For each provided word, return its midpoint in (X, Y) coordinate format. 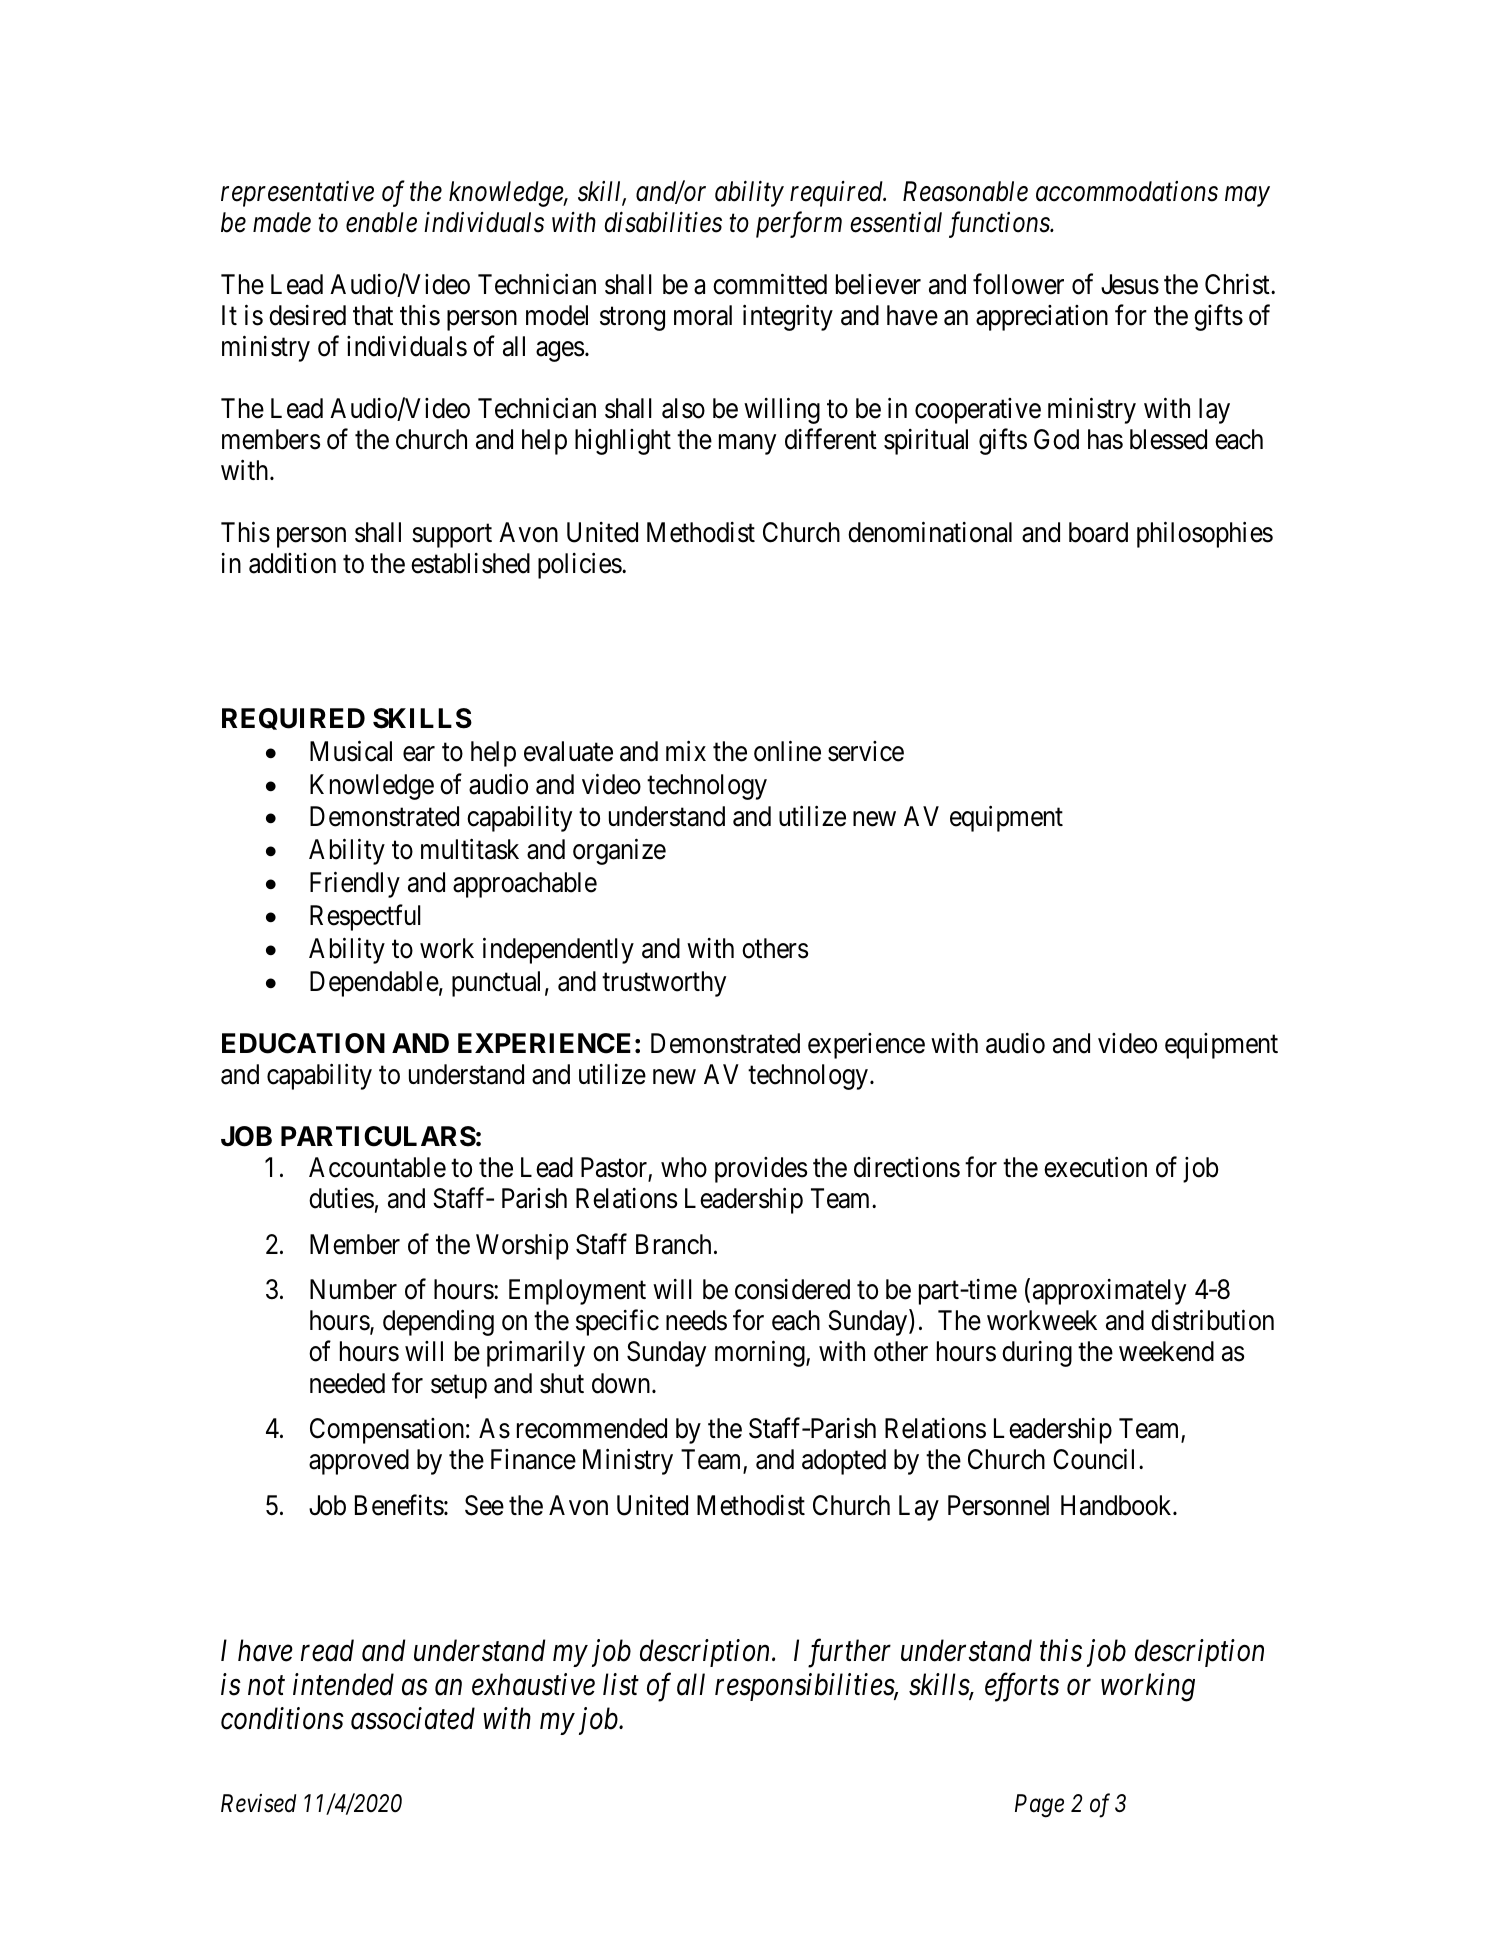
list (621, 1684)
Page (1039, 1806)
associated (413, 1718)
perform (799, 224)
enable (381, 222)
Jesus (1130, 284)
